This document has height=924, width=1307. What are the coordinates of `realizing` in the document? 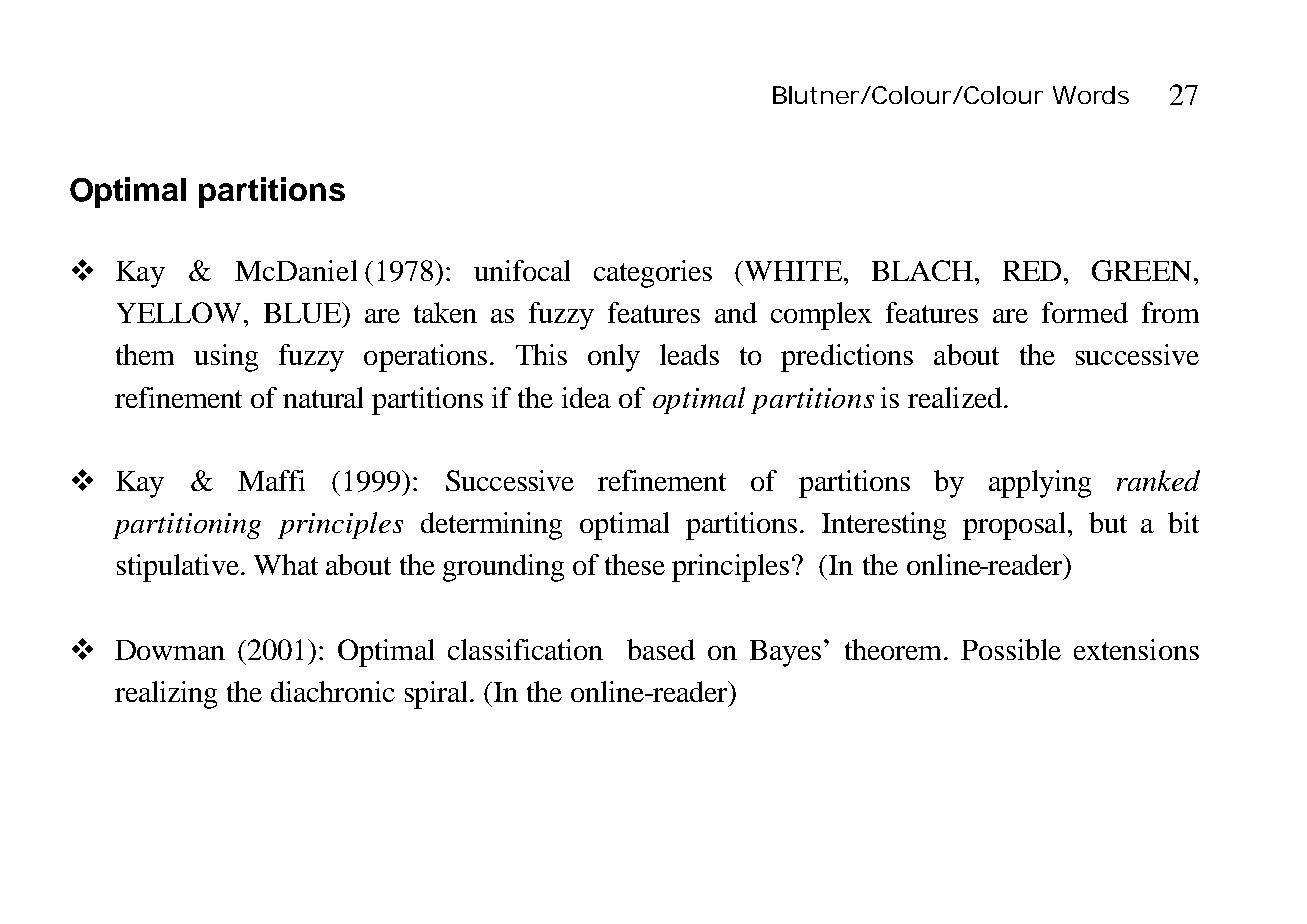 It's located at (166, 695).
